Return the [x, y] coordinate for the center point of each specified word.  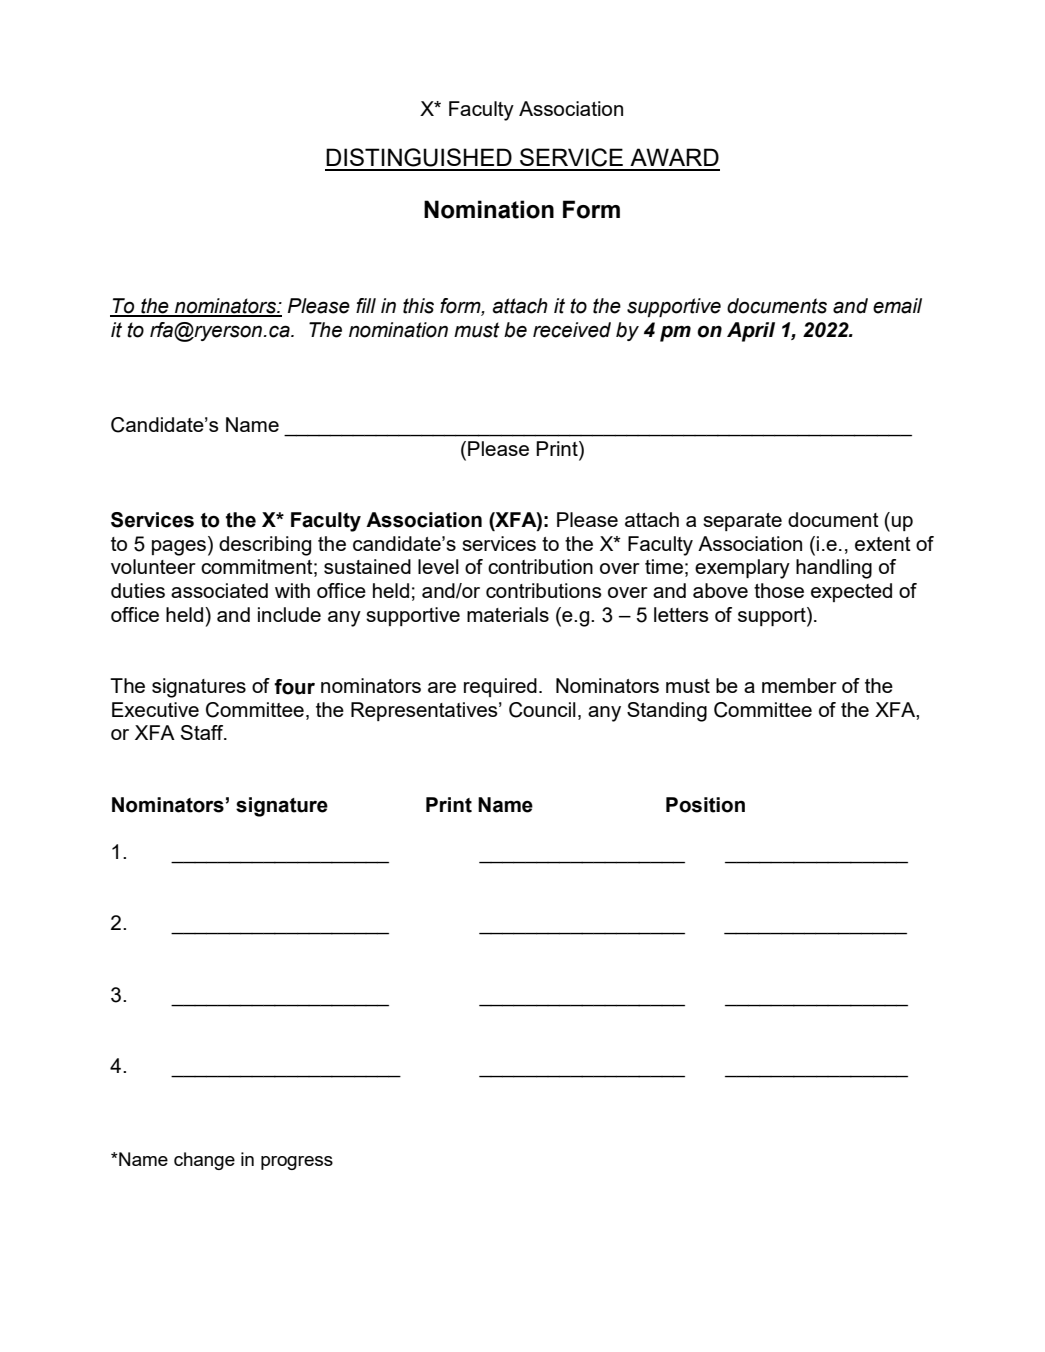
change [204, 1161]
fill [366, 305]
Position [705, 805]
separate [742, 522]
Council [542, 710]
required [500, 687]
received [572, 330]
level [438, 566]
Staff [203, 732]
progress [297, 1163]
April [751, 332]
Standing [667, 712]
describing [265, 546]
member [799, 685]
